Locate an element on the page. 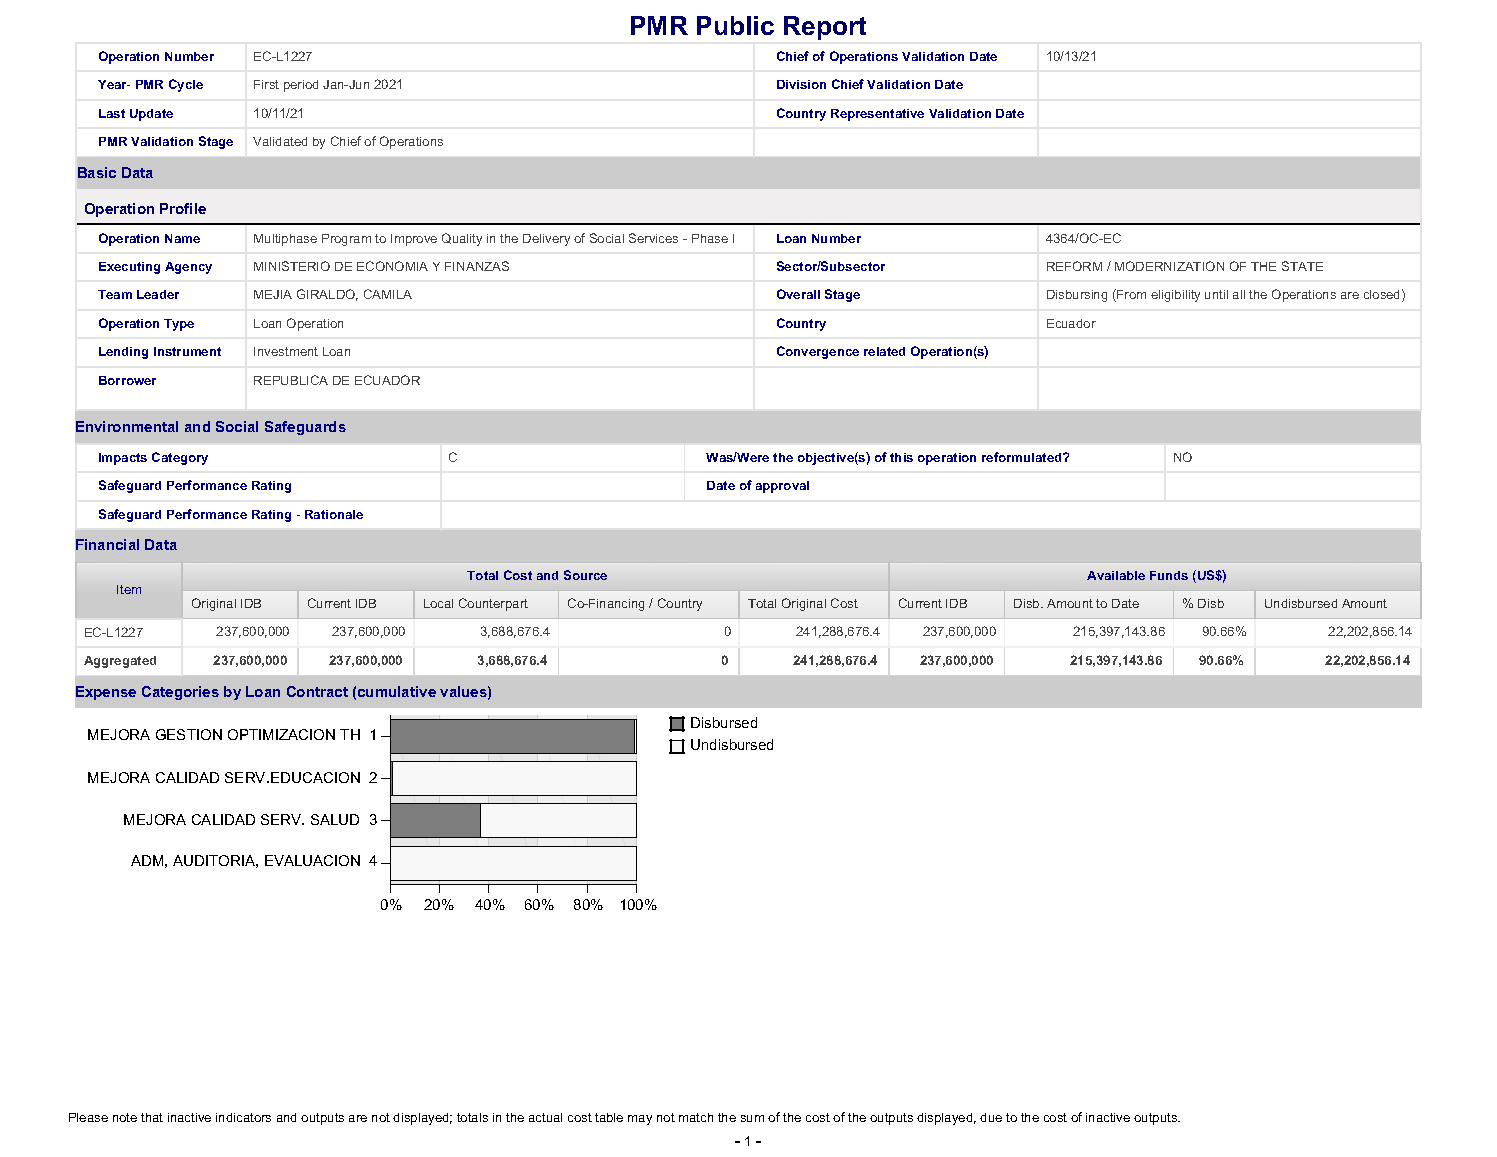  Division is located at coordinates (801, 84).
